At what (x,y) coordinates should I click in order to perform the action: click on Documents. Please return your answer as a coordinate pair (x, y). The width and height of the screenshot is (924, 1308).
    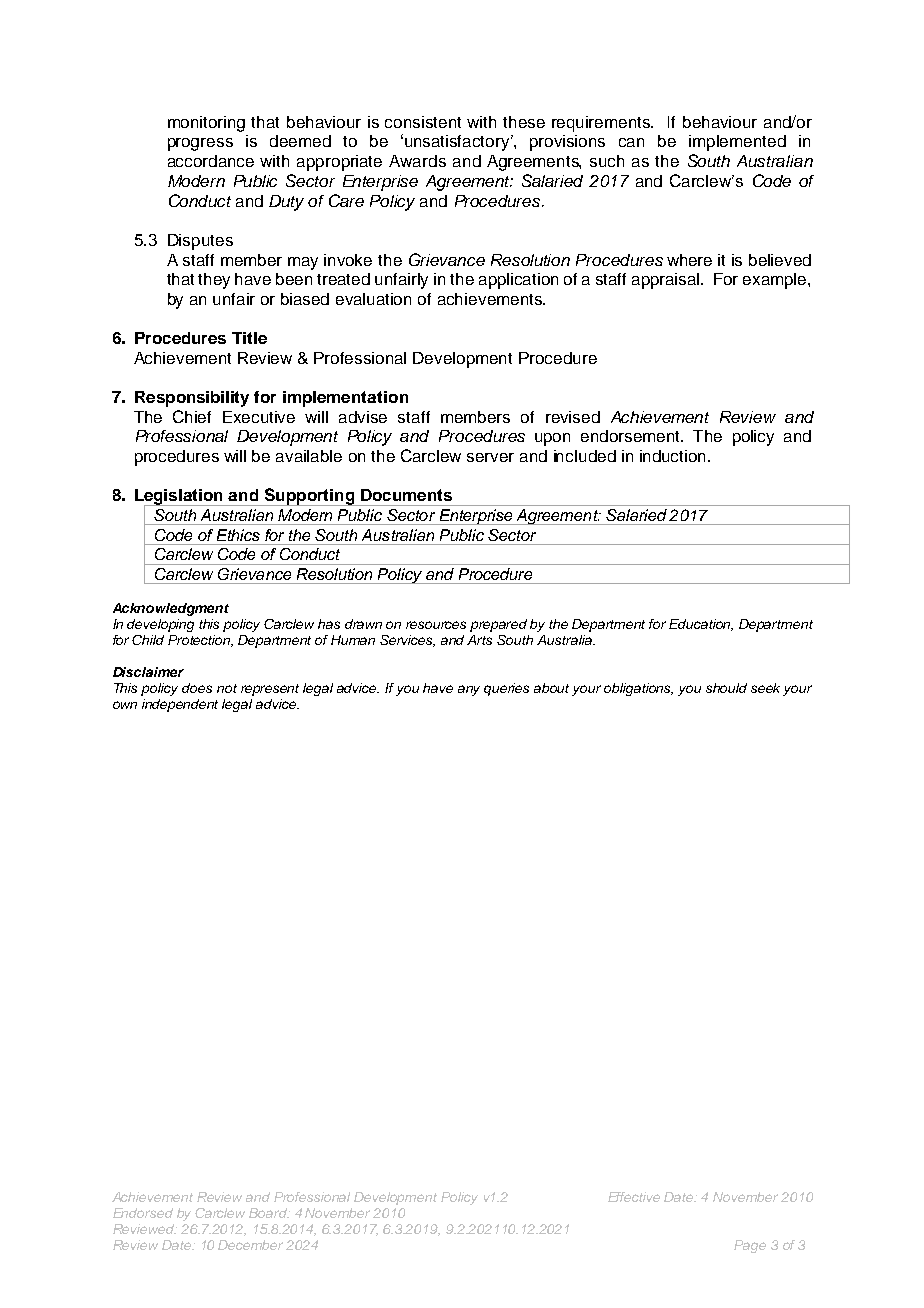
    Looking at the image, I should click on (406, 495).
